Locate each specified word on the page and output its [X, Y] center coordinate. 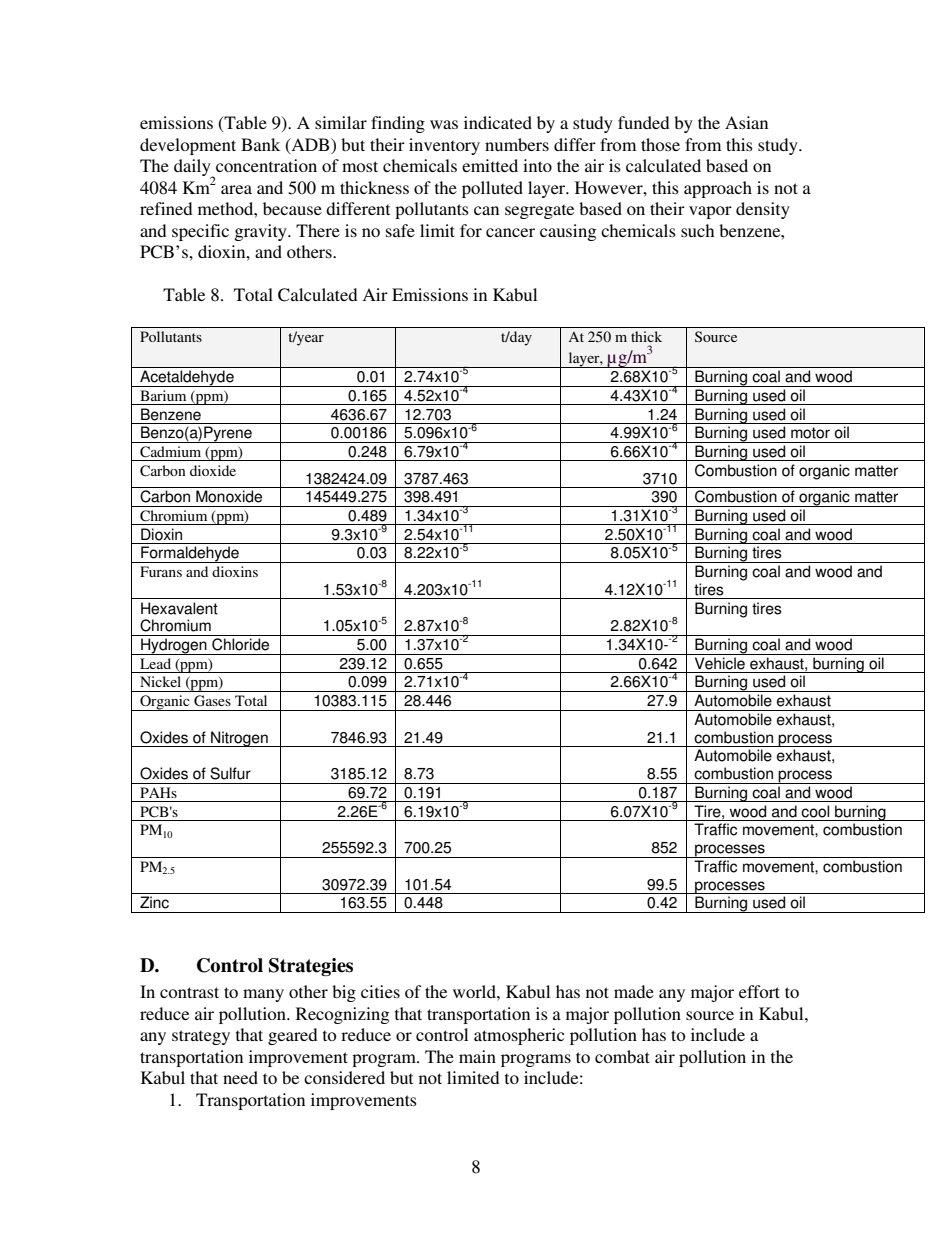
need [240, 1077]
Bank [260, 144]
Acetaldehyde [187, 378]
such [697, 230]
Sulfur [230, 773]
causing [568, 232]
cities [380, 991]
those [660, 144]
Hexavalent [179, 608]
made [634, 991]
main [477, 1056]
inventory [444, 146]
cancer [510, 232]
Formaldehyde [190, 554]
